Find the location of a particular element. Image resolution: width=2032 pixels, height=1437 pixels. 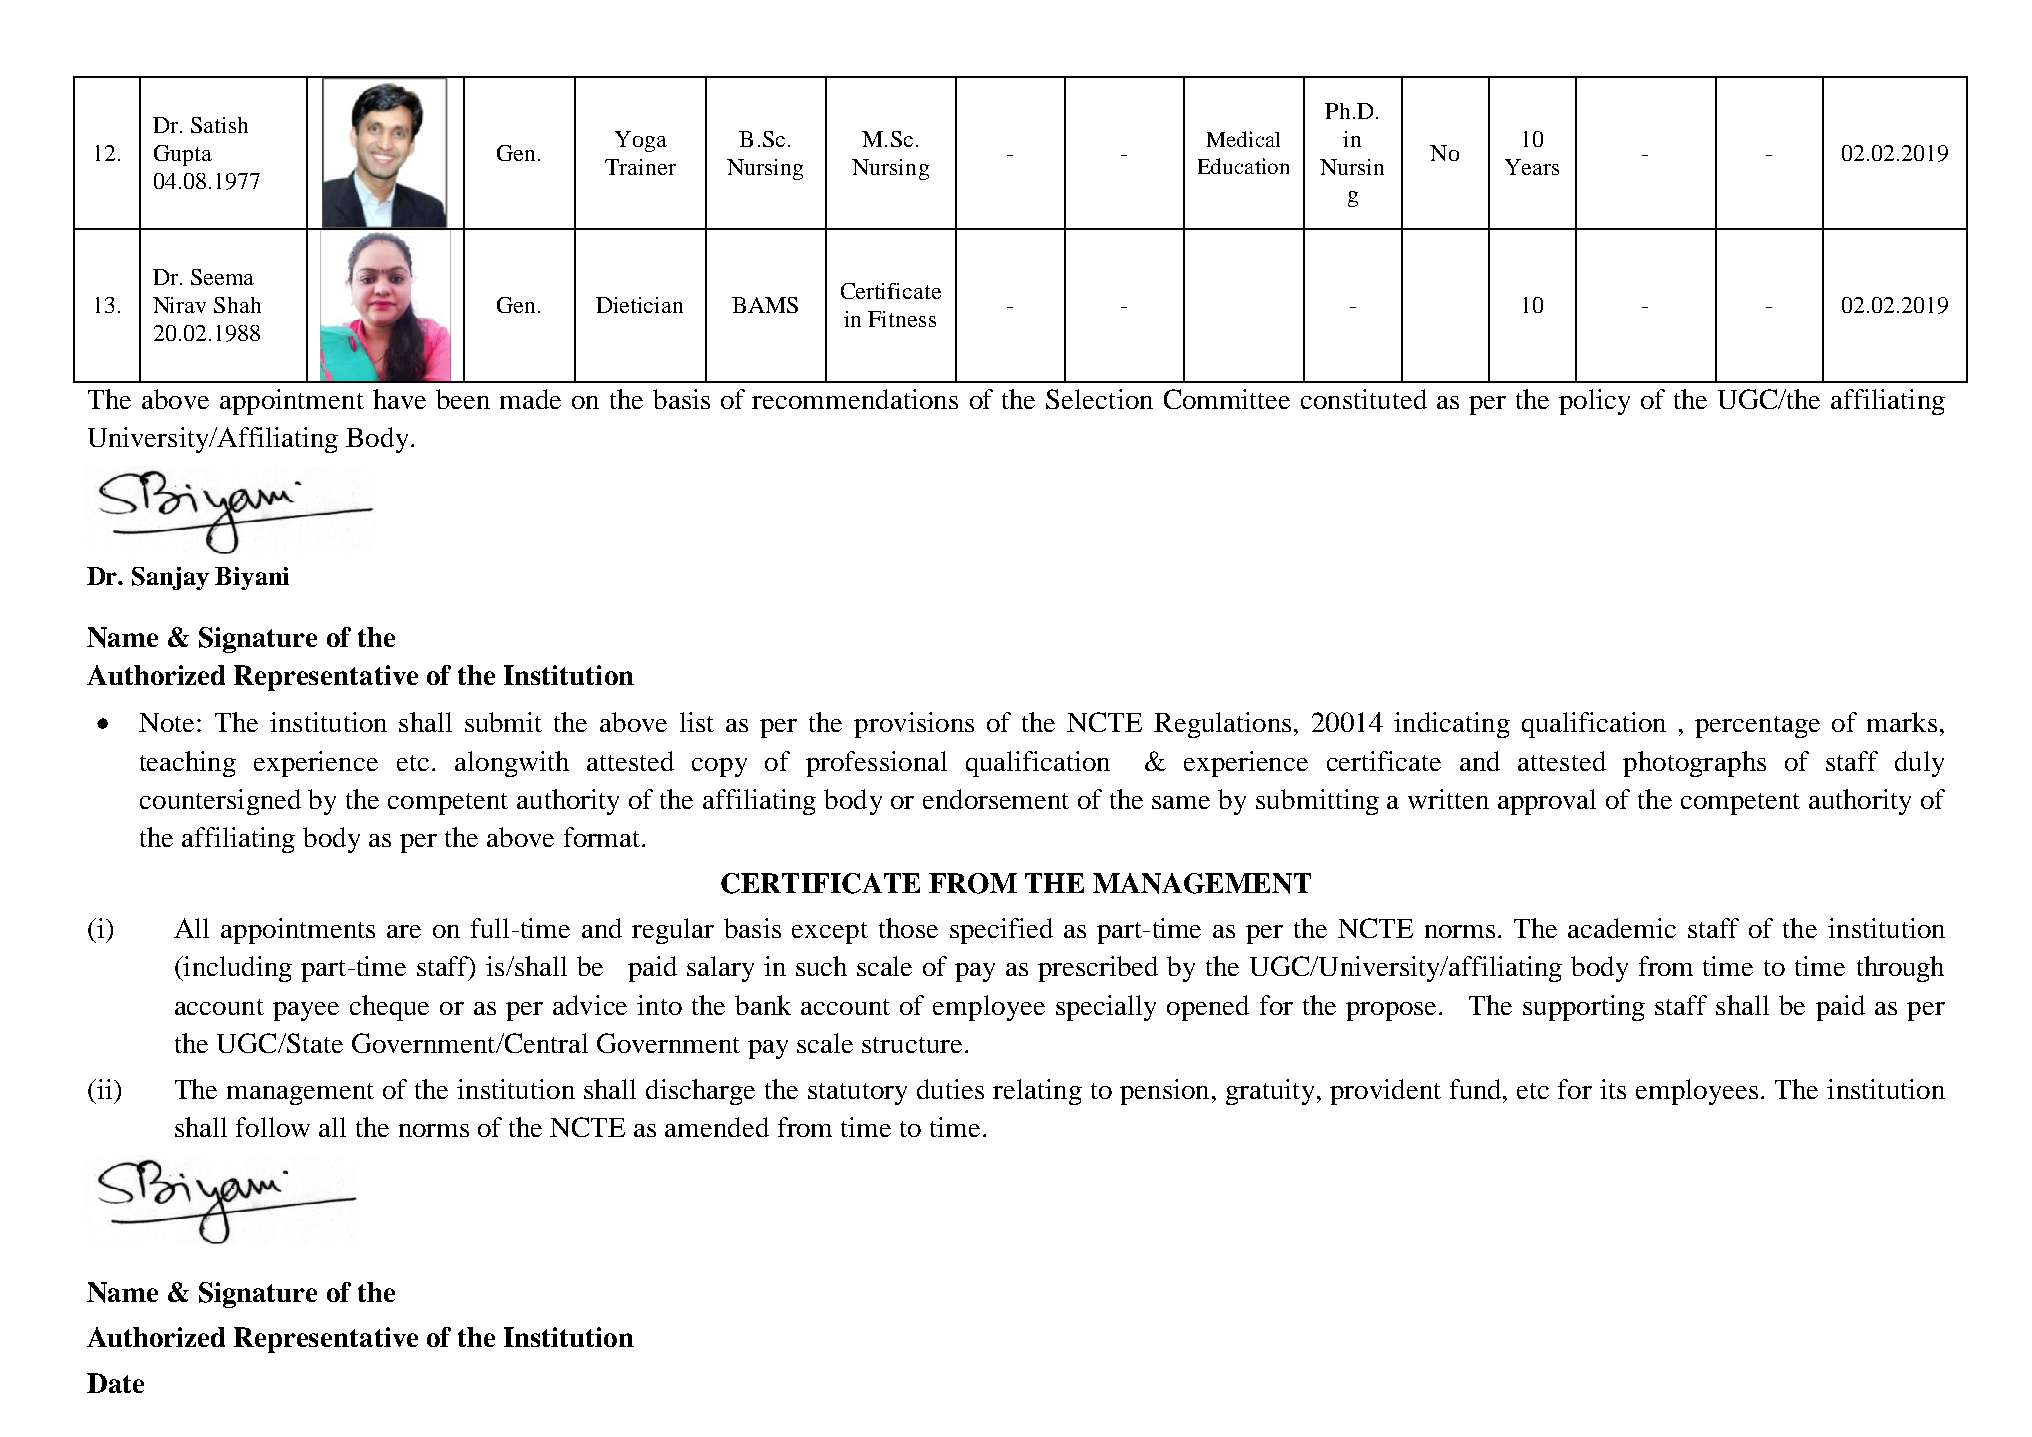

Education is located at coordinates (1243, 166).
